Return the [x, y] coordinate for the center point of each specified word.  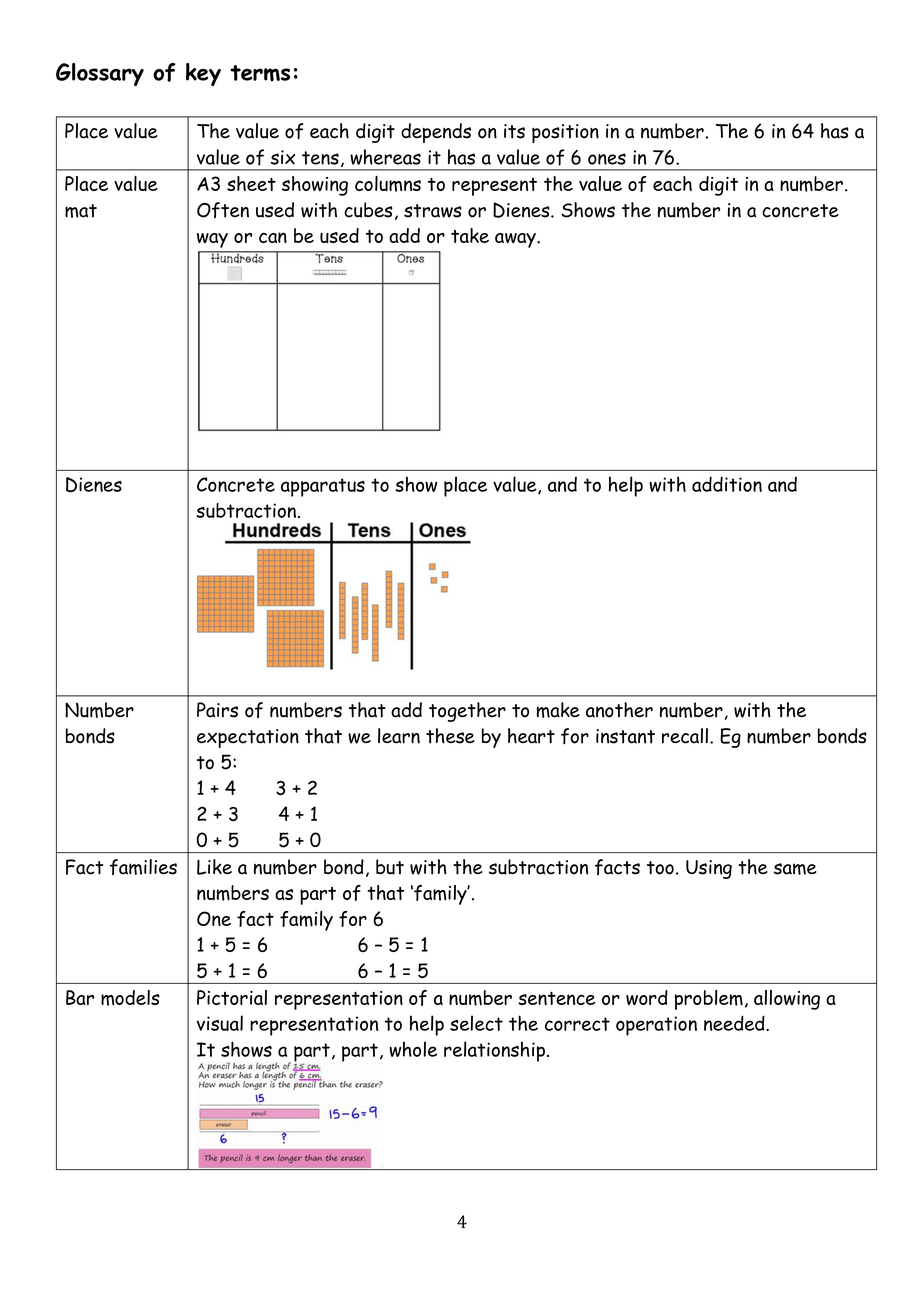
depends [436, 133]
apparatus [323, 487]
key [203, 74]
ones [607, 159]
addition [727, 484]
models [130, 998]
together [467, 712]
